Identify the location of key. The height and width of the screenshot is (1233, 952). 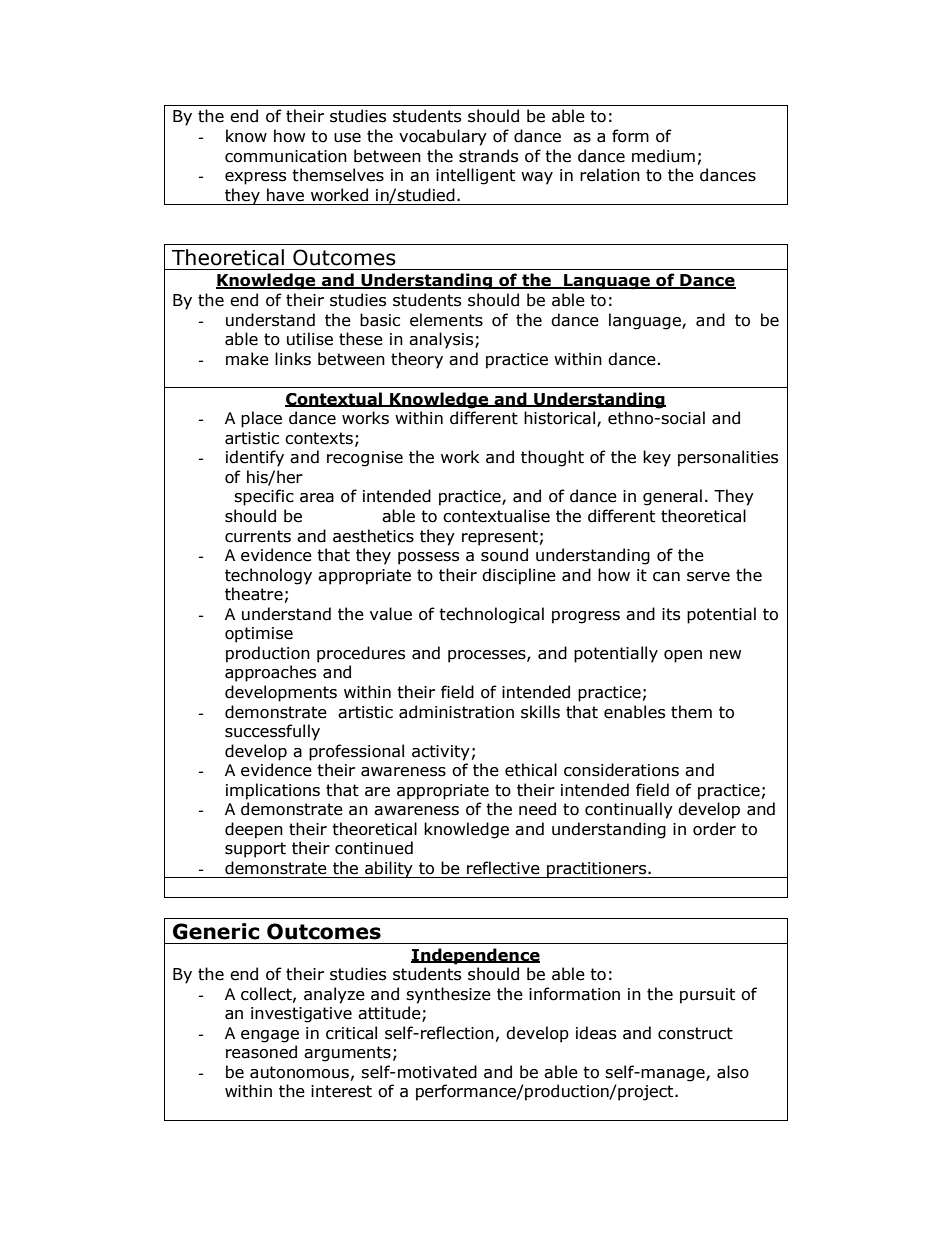
(657, 458).
